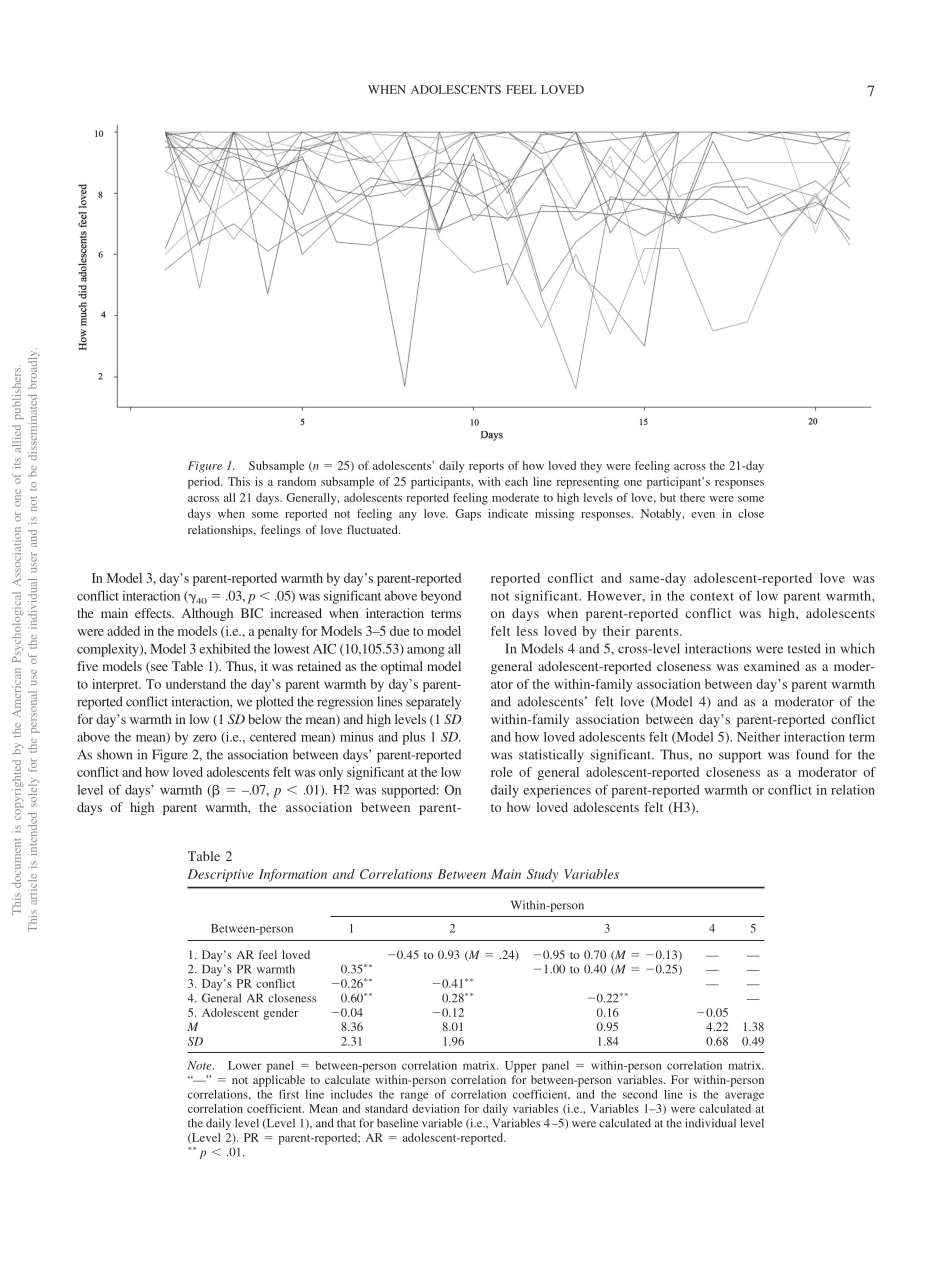 The height and width of the document is (1270, 952). I want to click on Descriptive, so click(221, 875).
